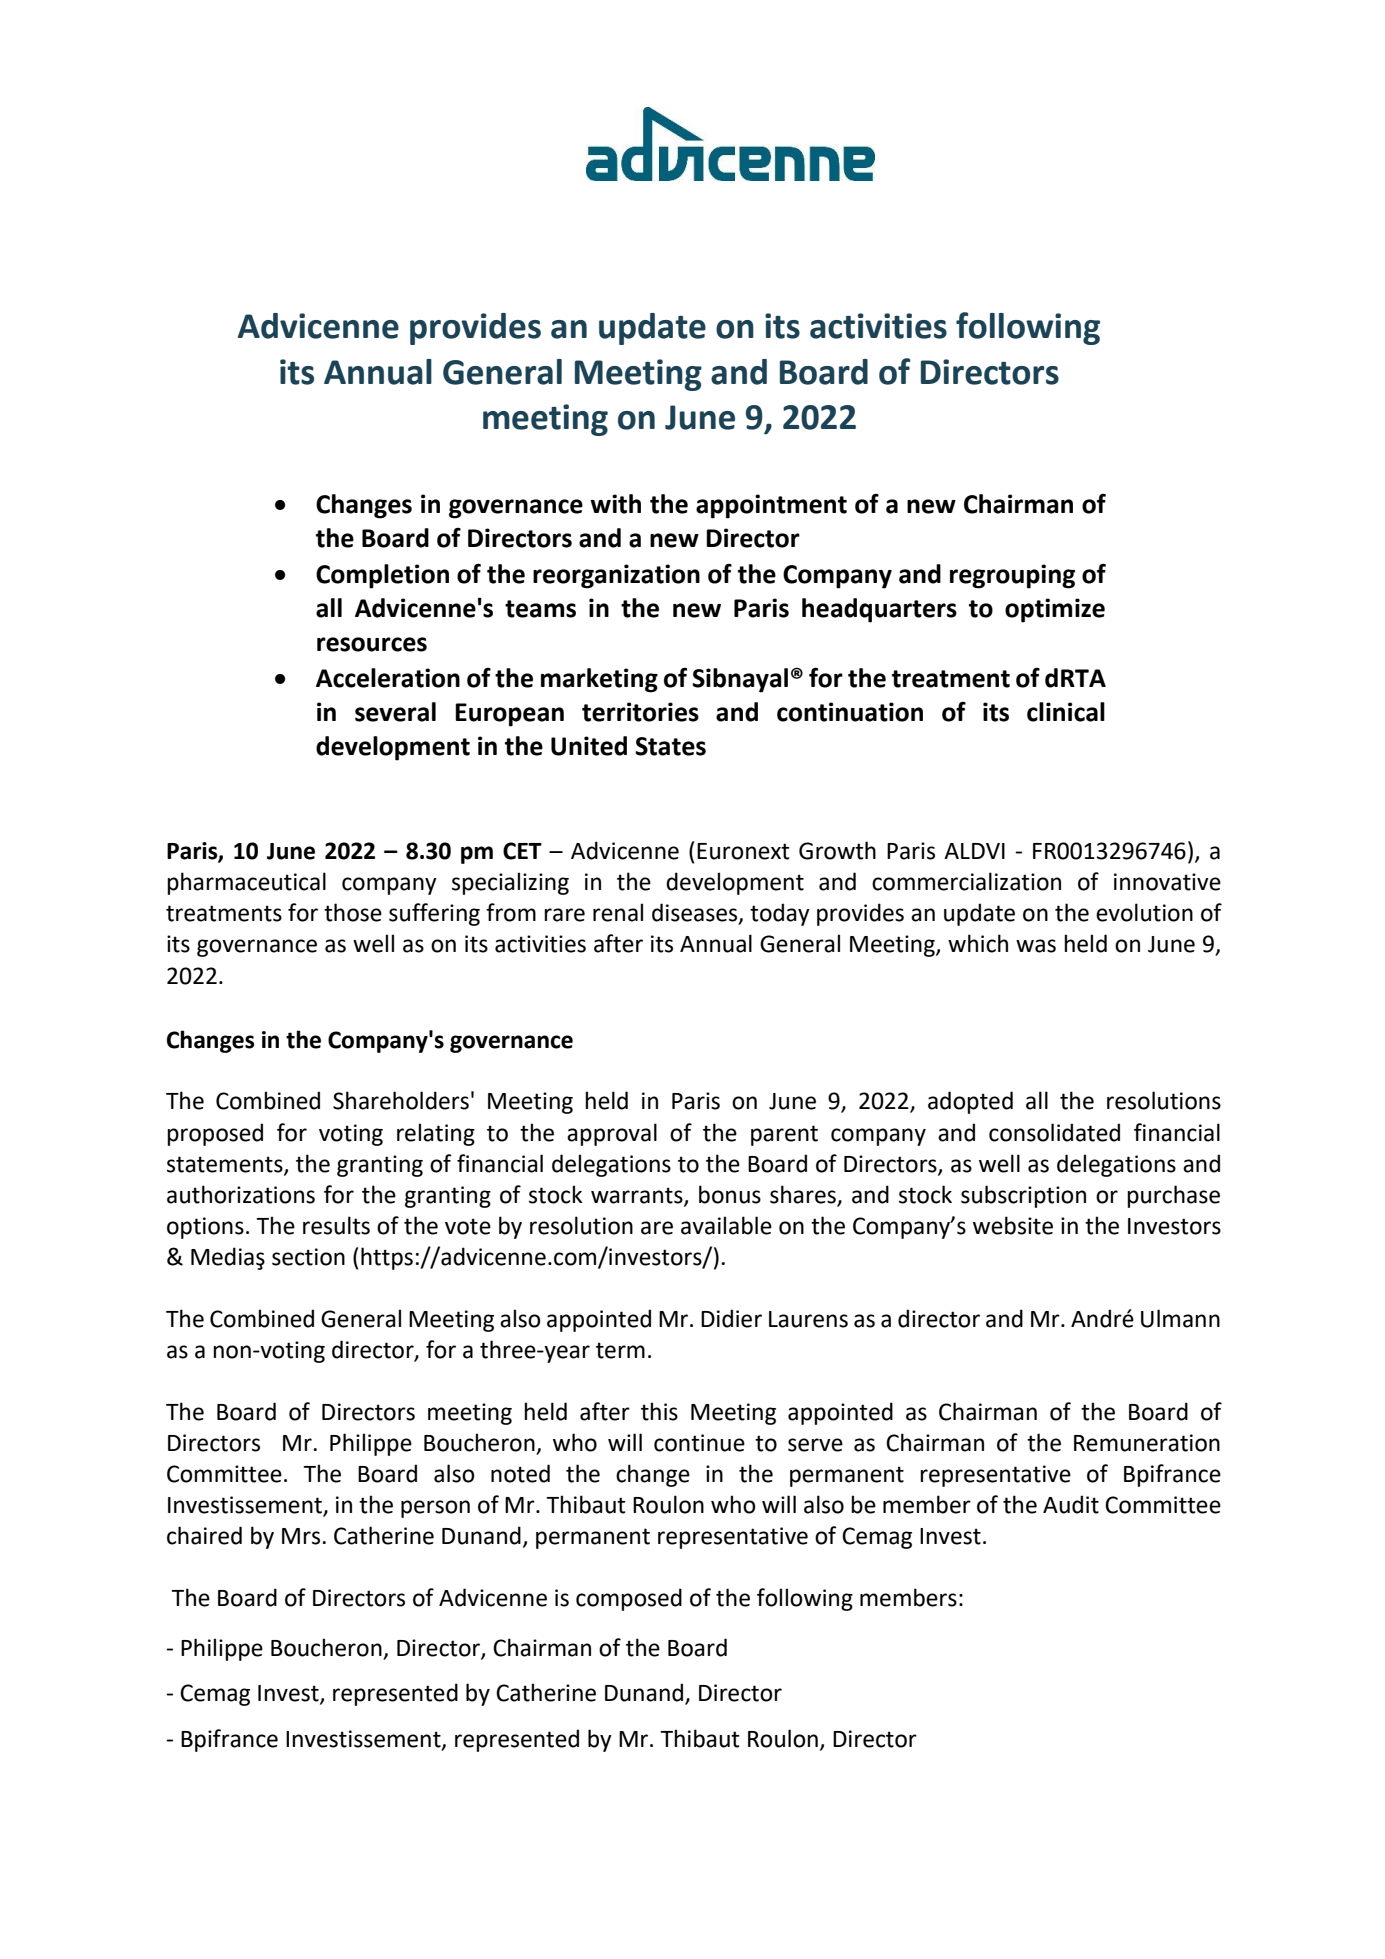  Describe the element at coordinates (308, 1257) in the screenshot. I see `section` at that location.
